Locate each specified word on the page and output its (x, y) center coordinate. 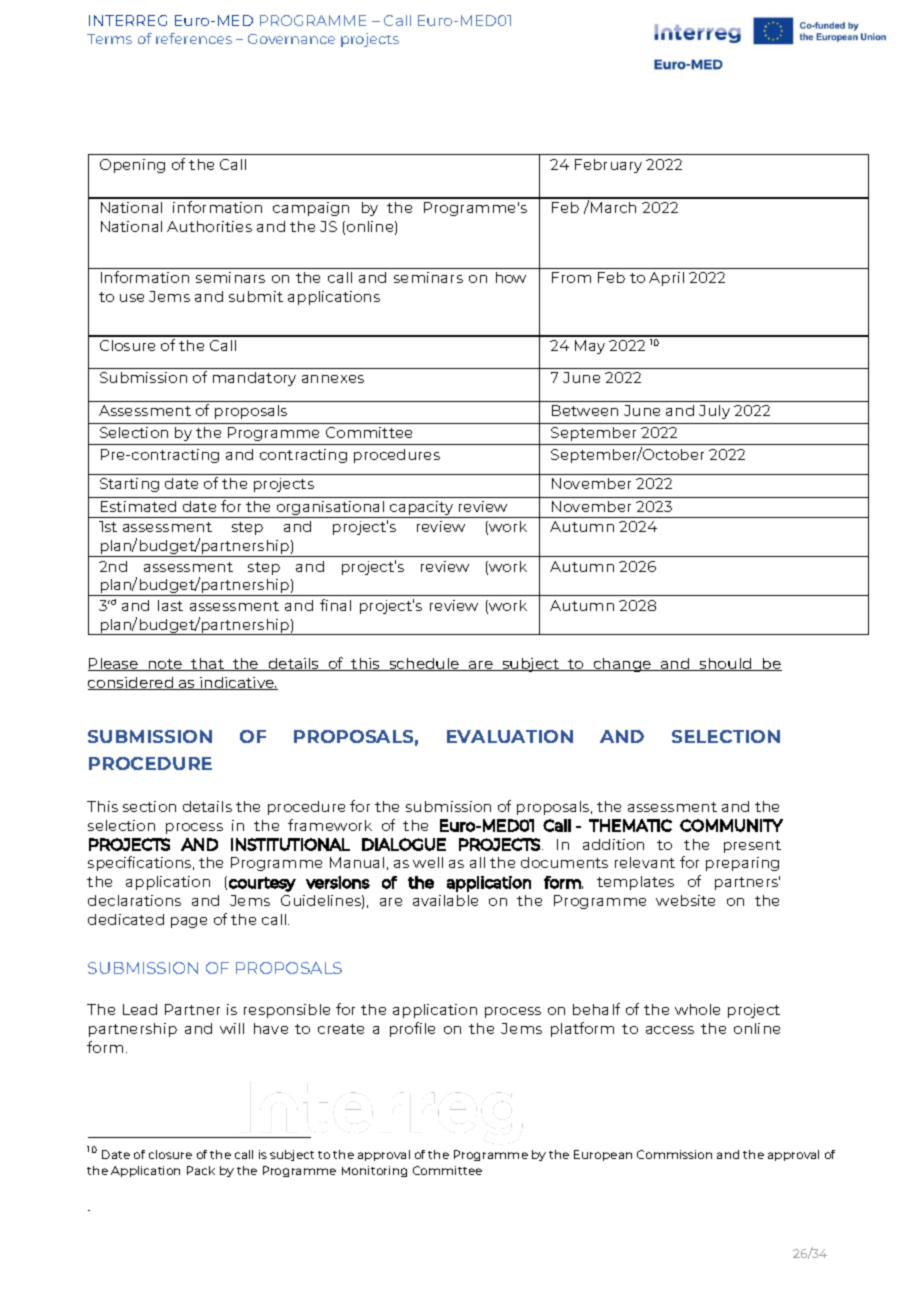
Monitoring (374, 1171)
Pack (201, 1170)
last (170, 605)
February (608, 166)
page (189, 922)
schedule (424, 664)
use (132, 298)
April (666, 279)
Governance (291, 39)
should (726, 664)
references (194, 38)
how (511, 277)
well (428, 862)
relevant (645, 862)
